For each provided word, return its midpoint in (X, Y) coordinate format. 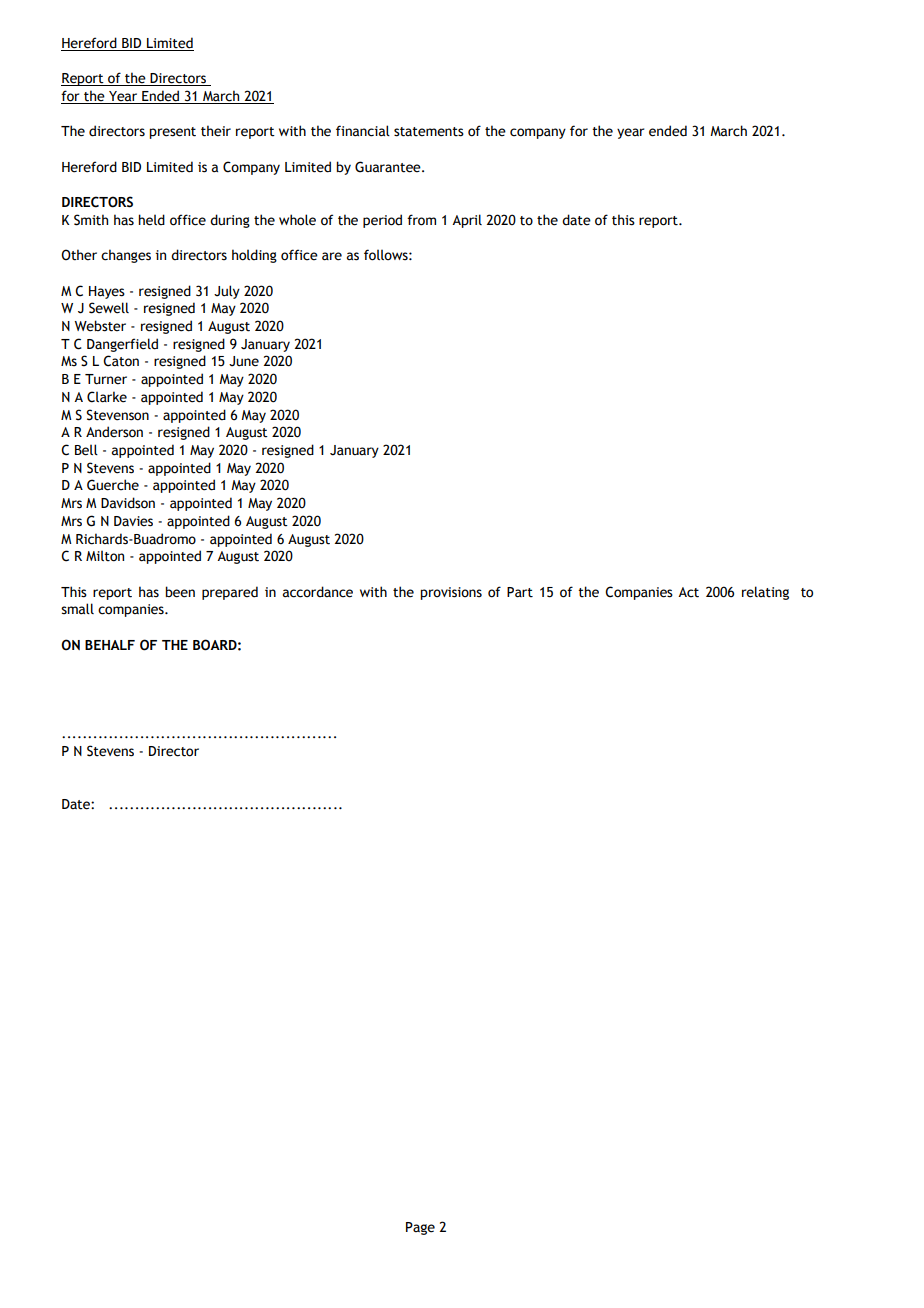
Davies (133, 521)
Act (688, 592)
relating (765, 593)
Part (520, 592)
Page (420, 1228)
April (467, 221)
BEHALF (110, 645)
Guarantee (389, 167)
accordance (318, 592)
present (172, 133)
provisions (451, 593)
